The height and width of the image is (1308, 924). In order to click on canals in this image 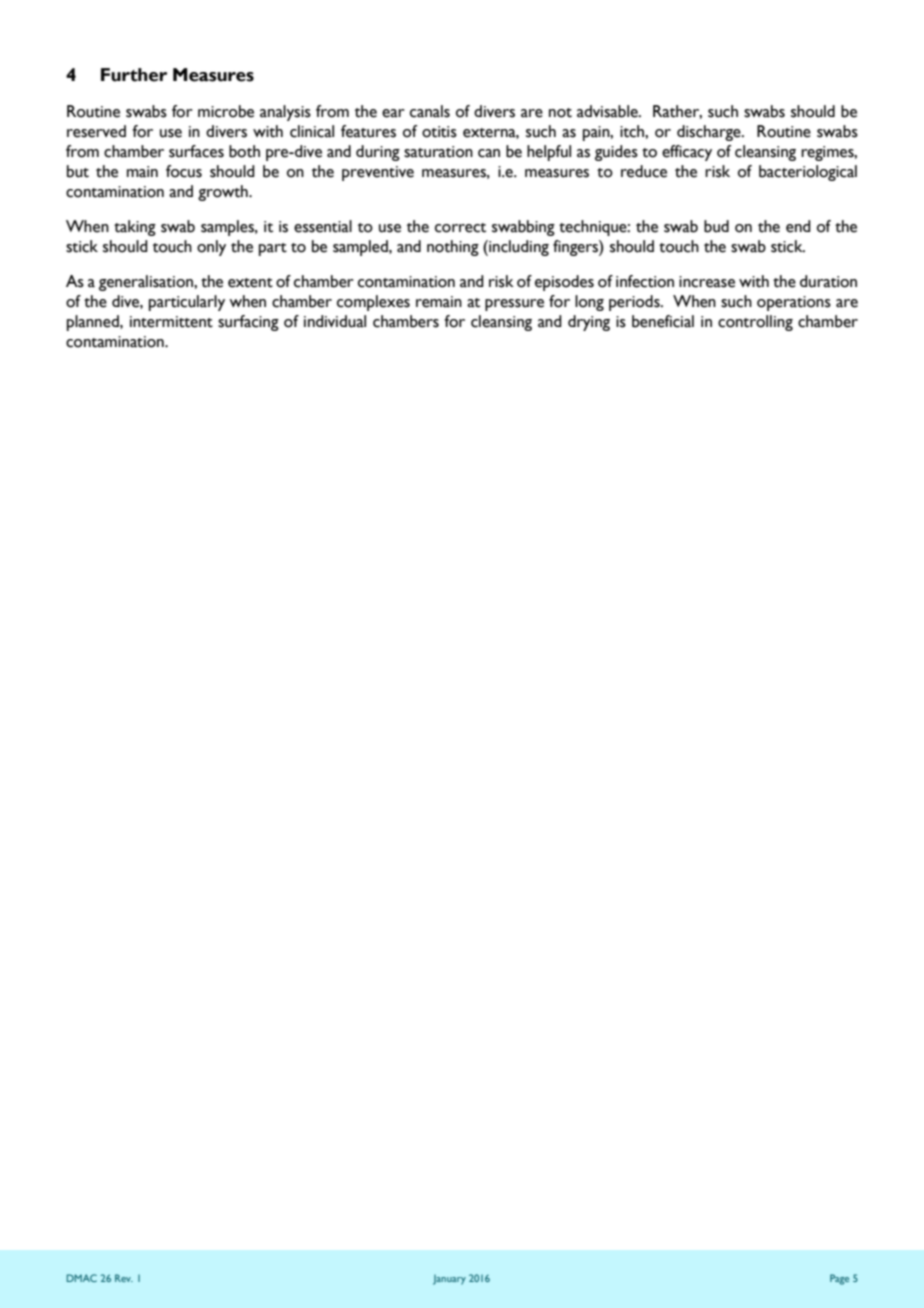, I will do `click(430, 111)`.
